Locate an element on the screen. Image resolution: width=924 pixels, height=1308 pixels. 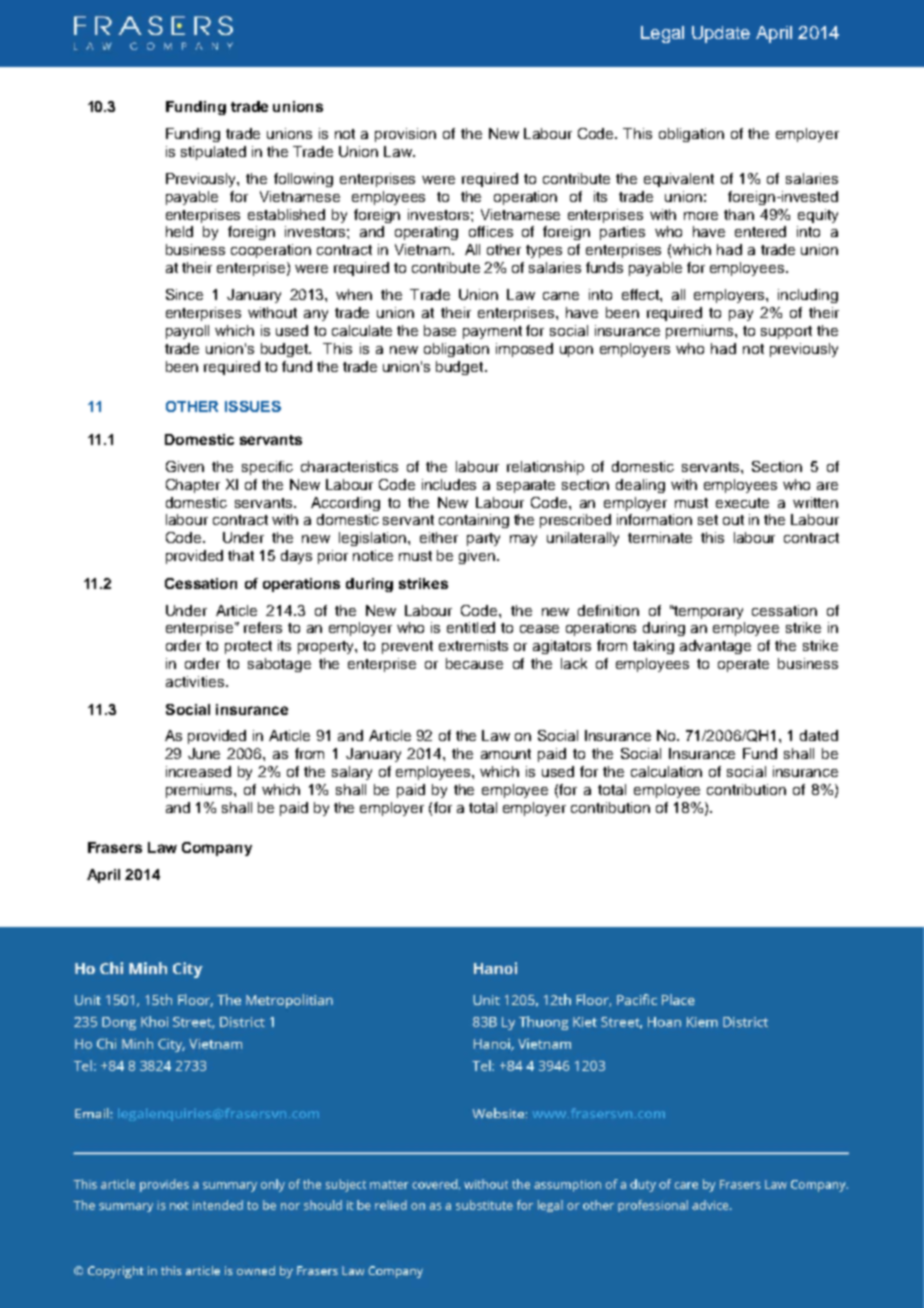
Update is located at coordinates (721, 34).
